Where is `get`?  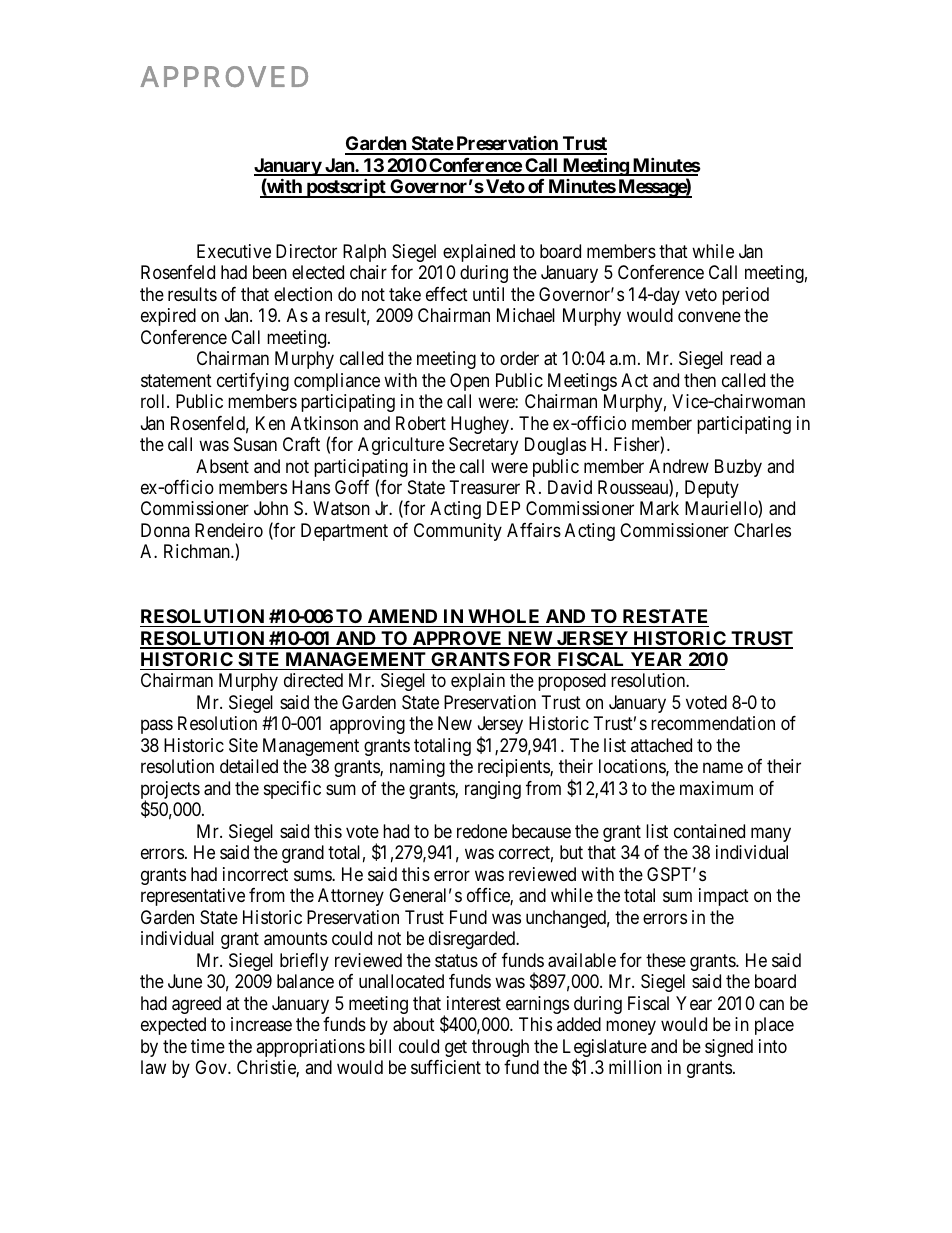 get is located at coordinates (456, 1048).
